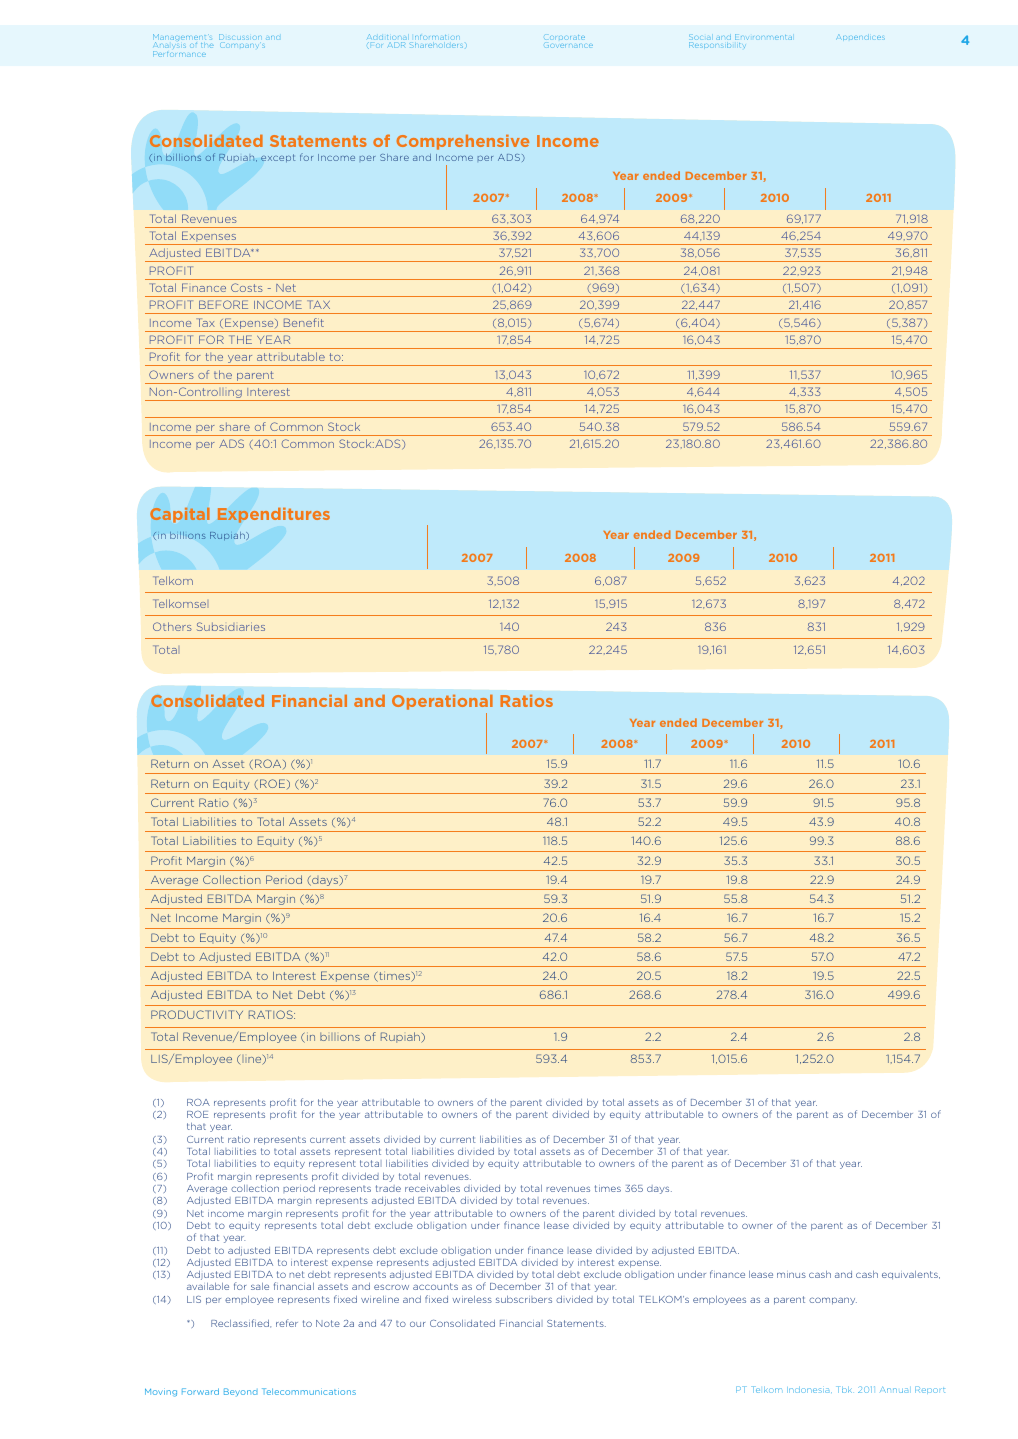 The image size is (1018, 1439). I want to click on Expenditures, so click(274, 515).
